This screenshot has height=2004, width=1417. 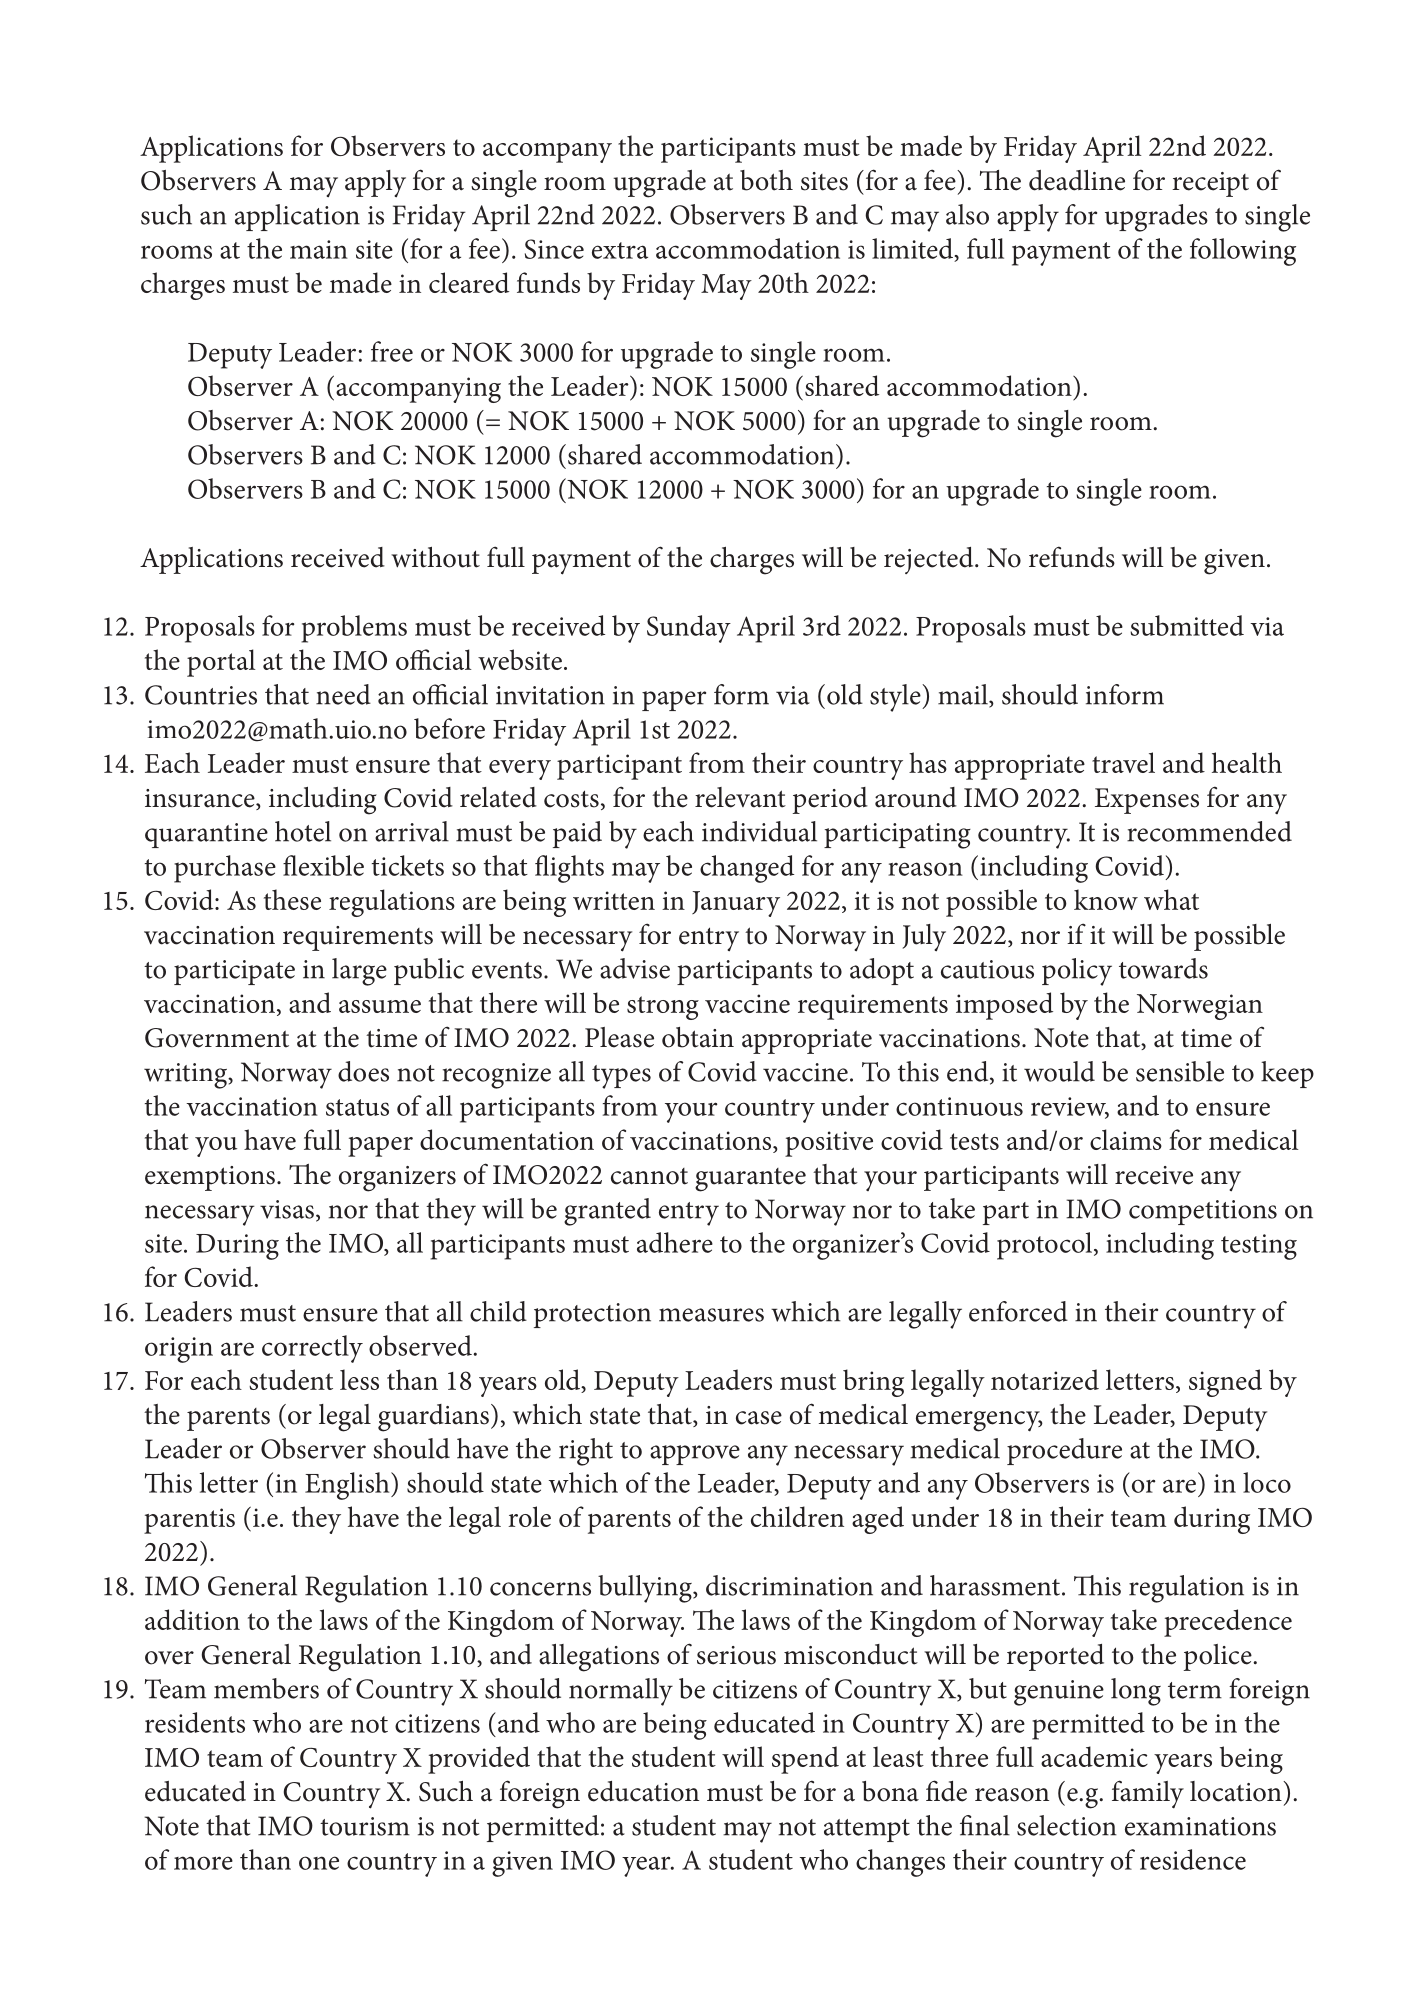 I want to click on tourism, so click(x=365, y=1826).
